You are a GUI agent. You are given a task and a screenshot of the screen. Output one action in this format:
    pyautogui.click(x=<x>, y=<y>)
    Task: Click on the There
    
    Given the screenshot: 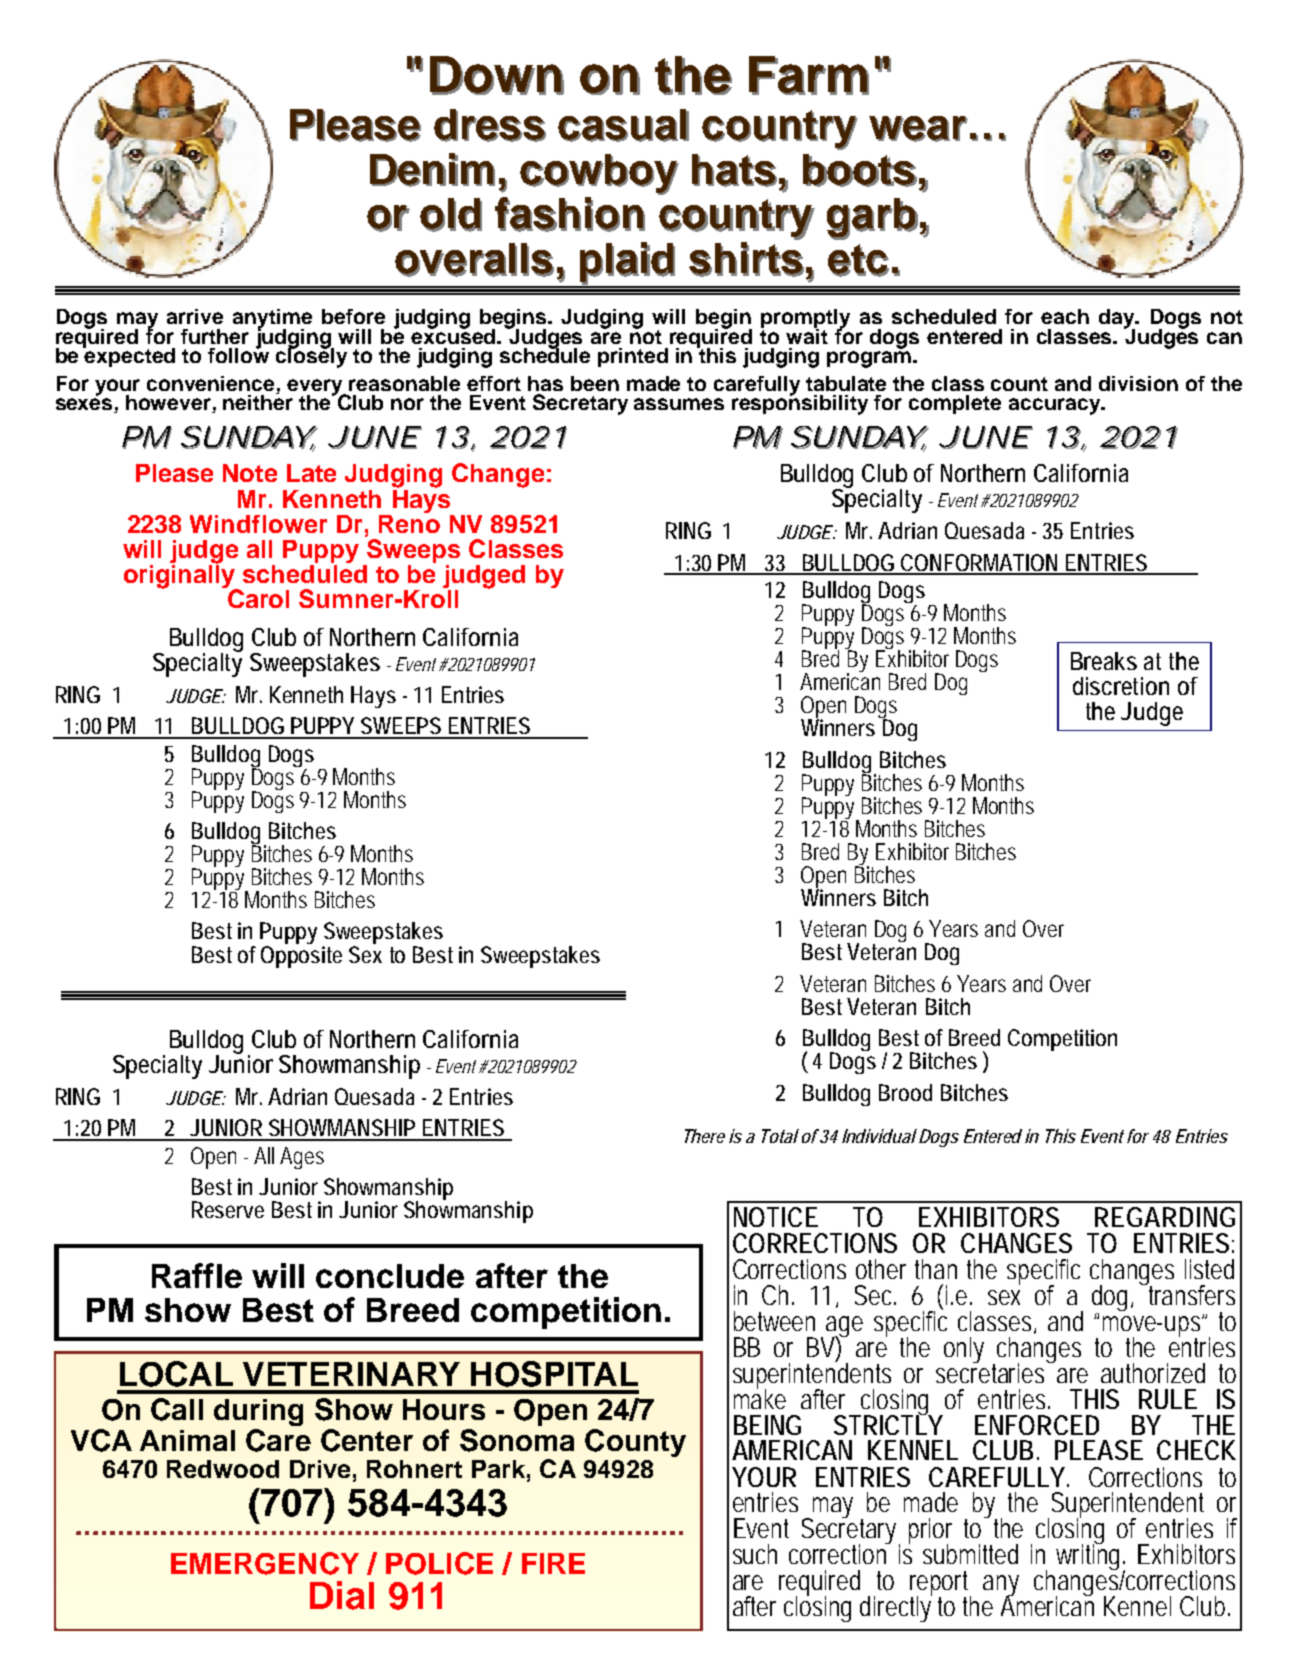 What is the action you would take?
    pyautogui.click(x=705, y=1136)
